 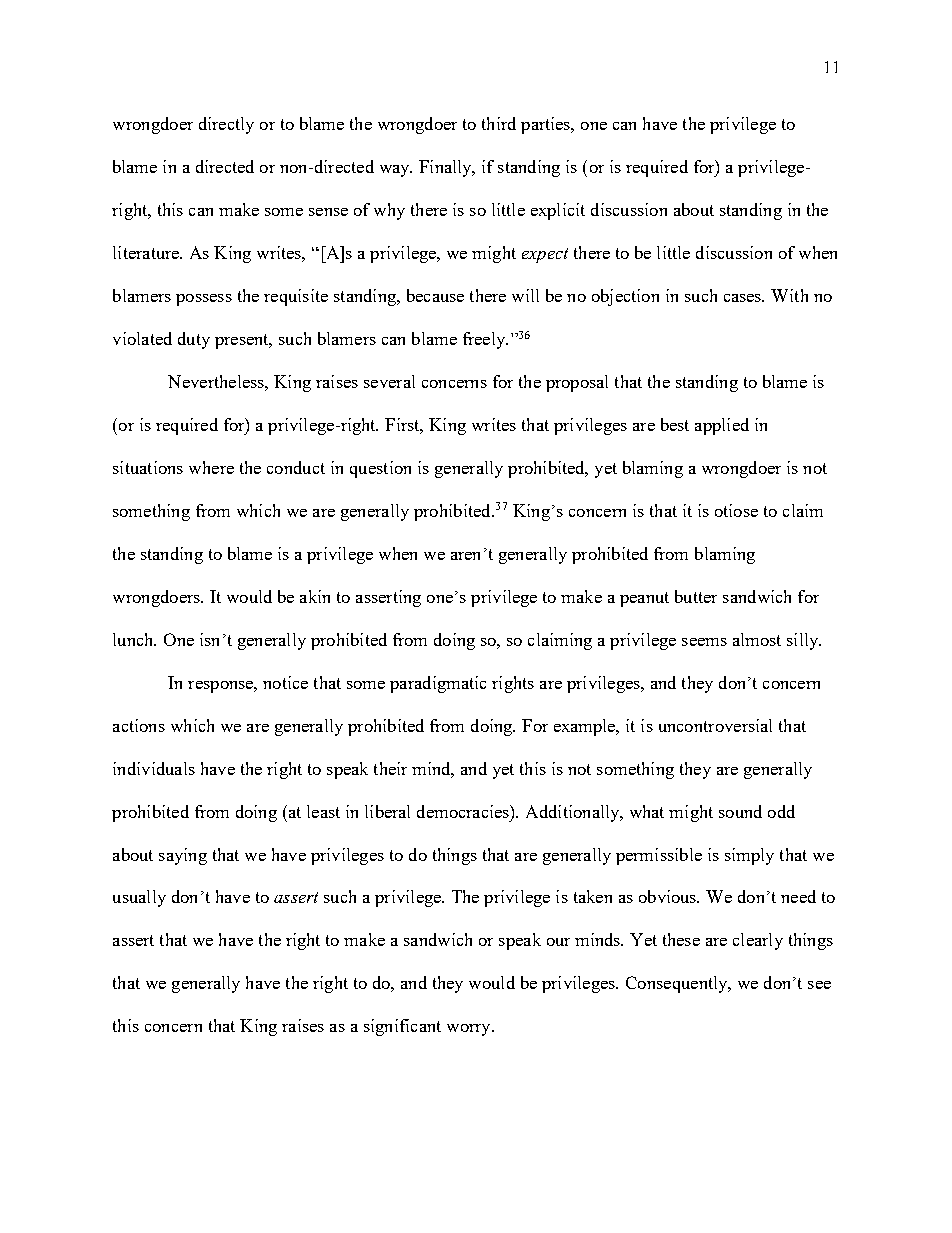 What do you see at coordinates (194, 340) in the page?
I see `duty` at bounding box center [194, 340].
